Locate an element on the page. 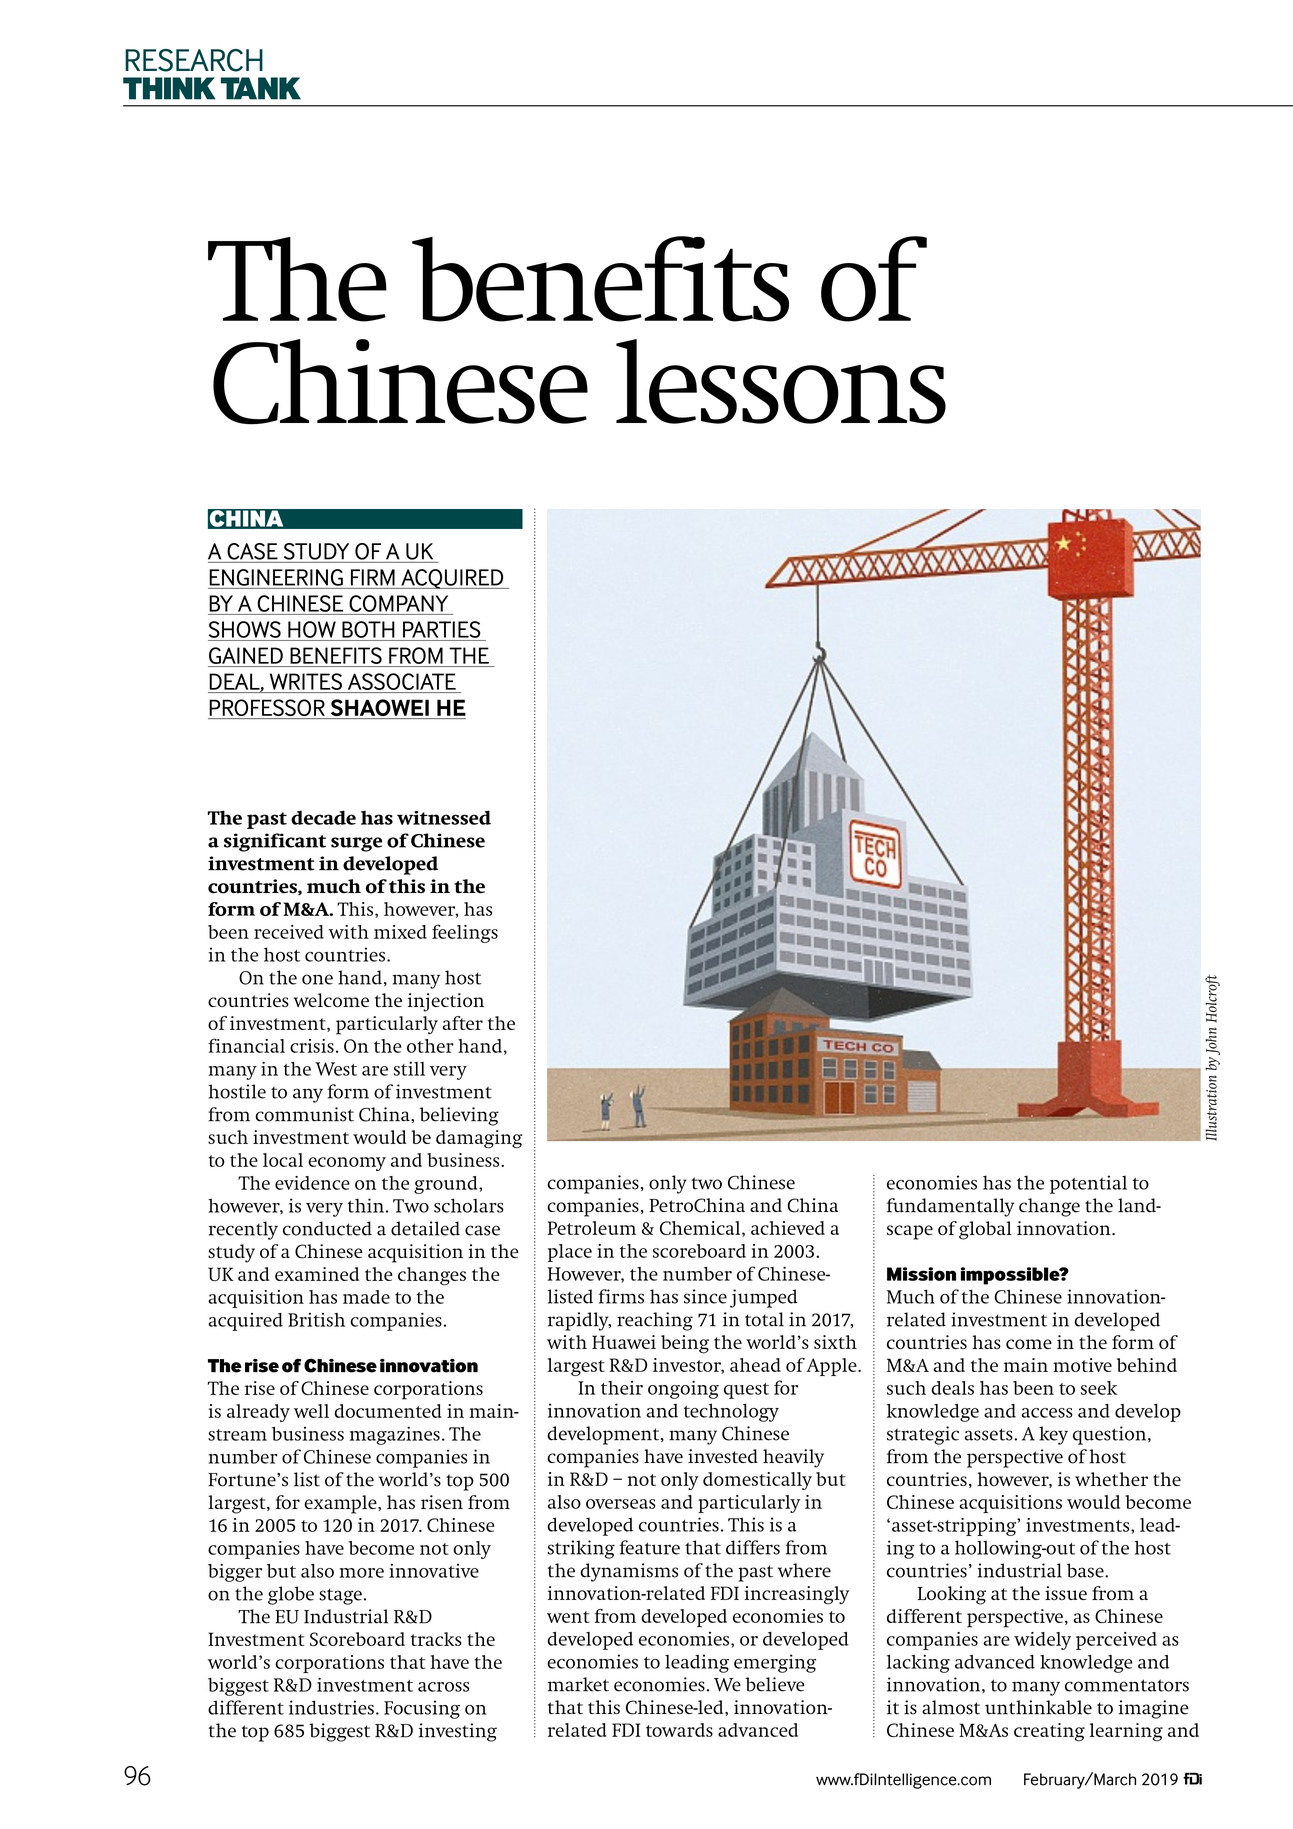 The image size is (1293, 1829). lessons is located at coordinates (781, 381).
